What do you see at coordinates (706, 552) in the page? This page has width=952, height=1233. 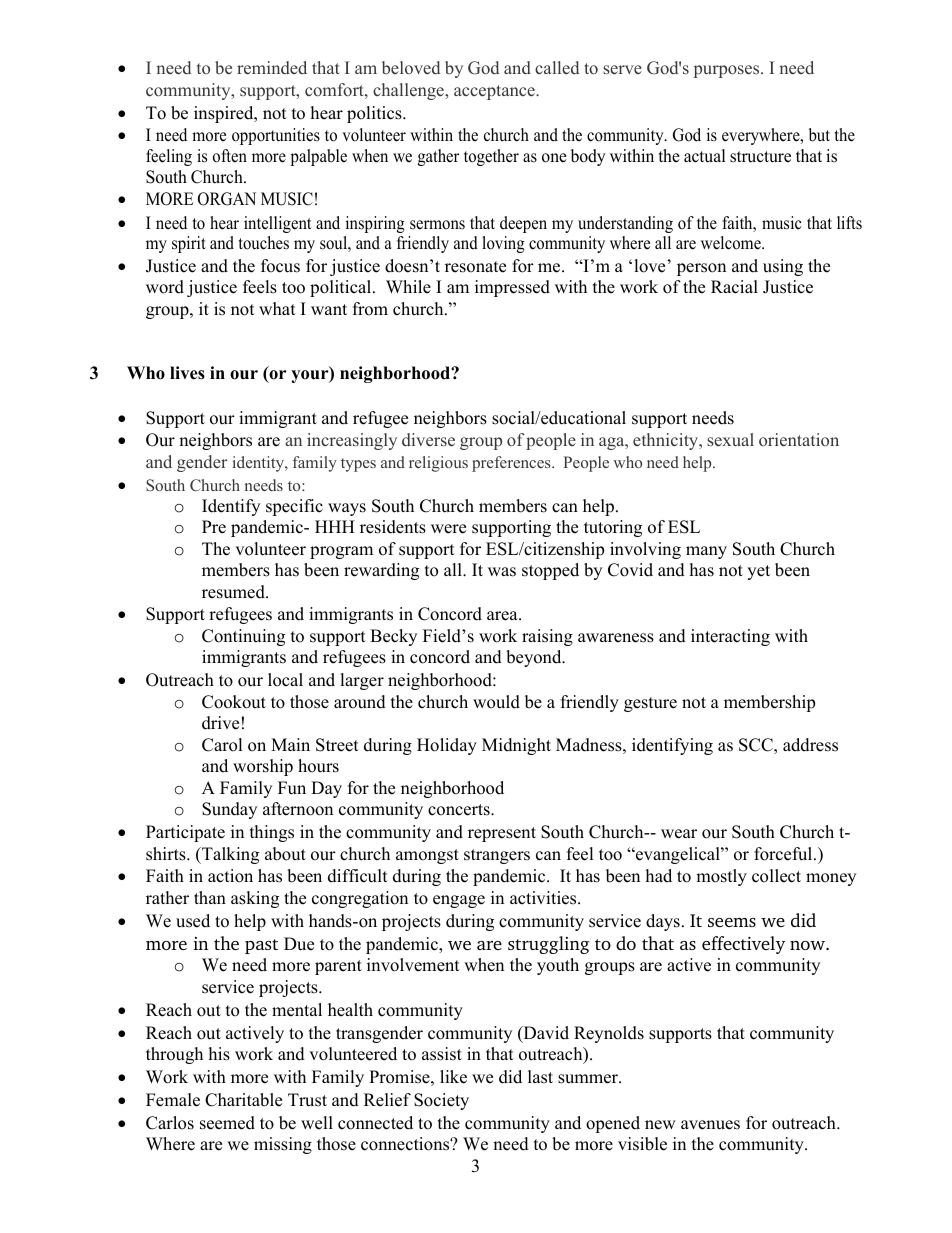 I see `many` at bounding box center [706, 552].
